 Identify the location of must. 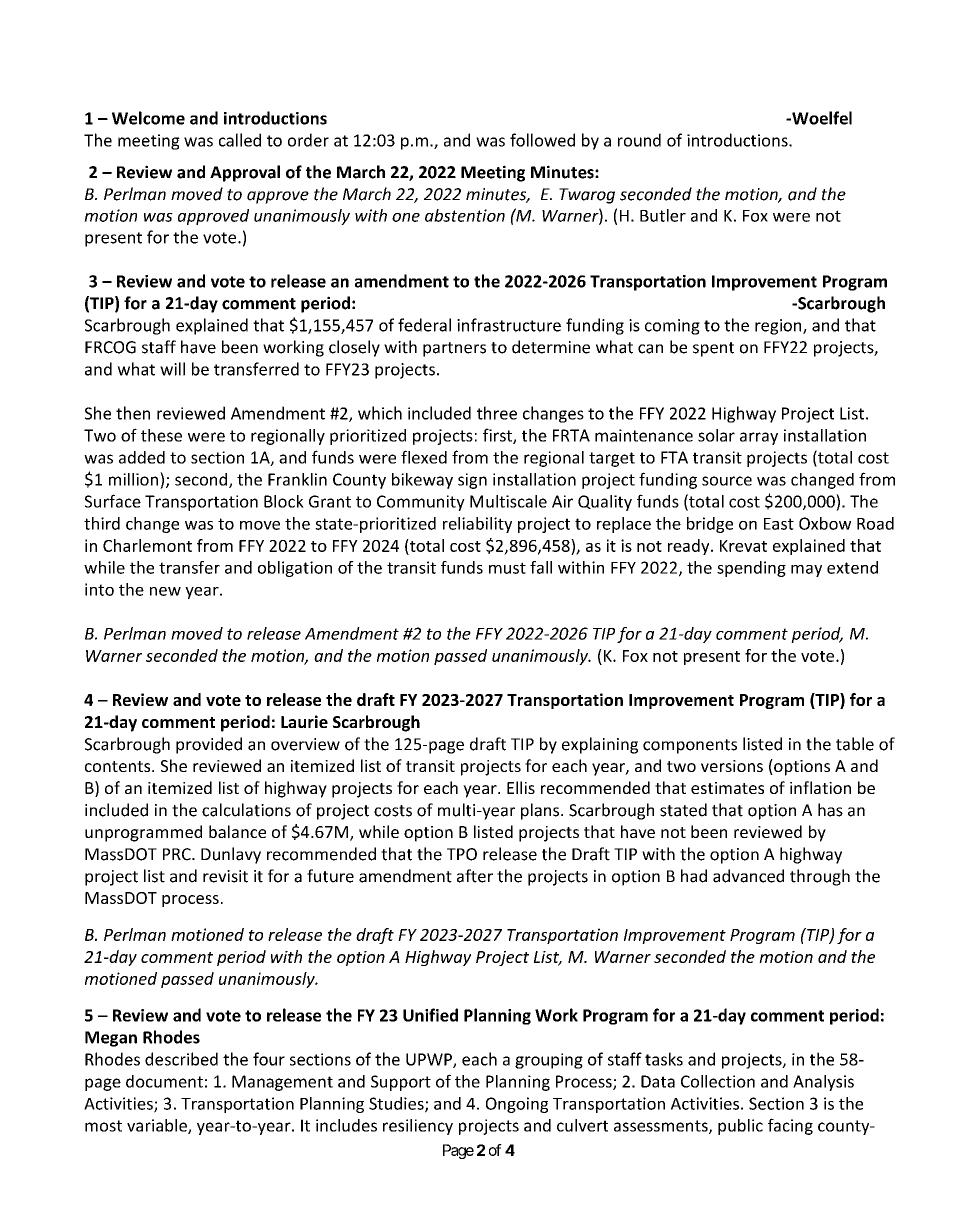
(507, 568).
